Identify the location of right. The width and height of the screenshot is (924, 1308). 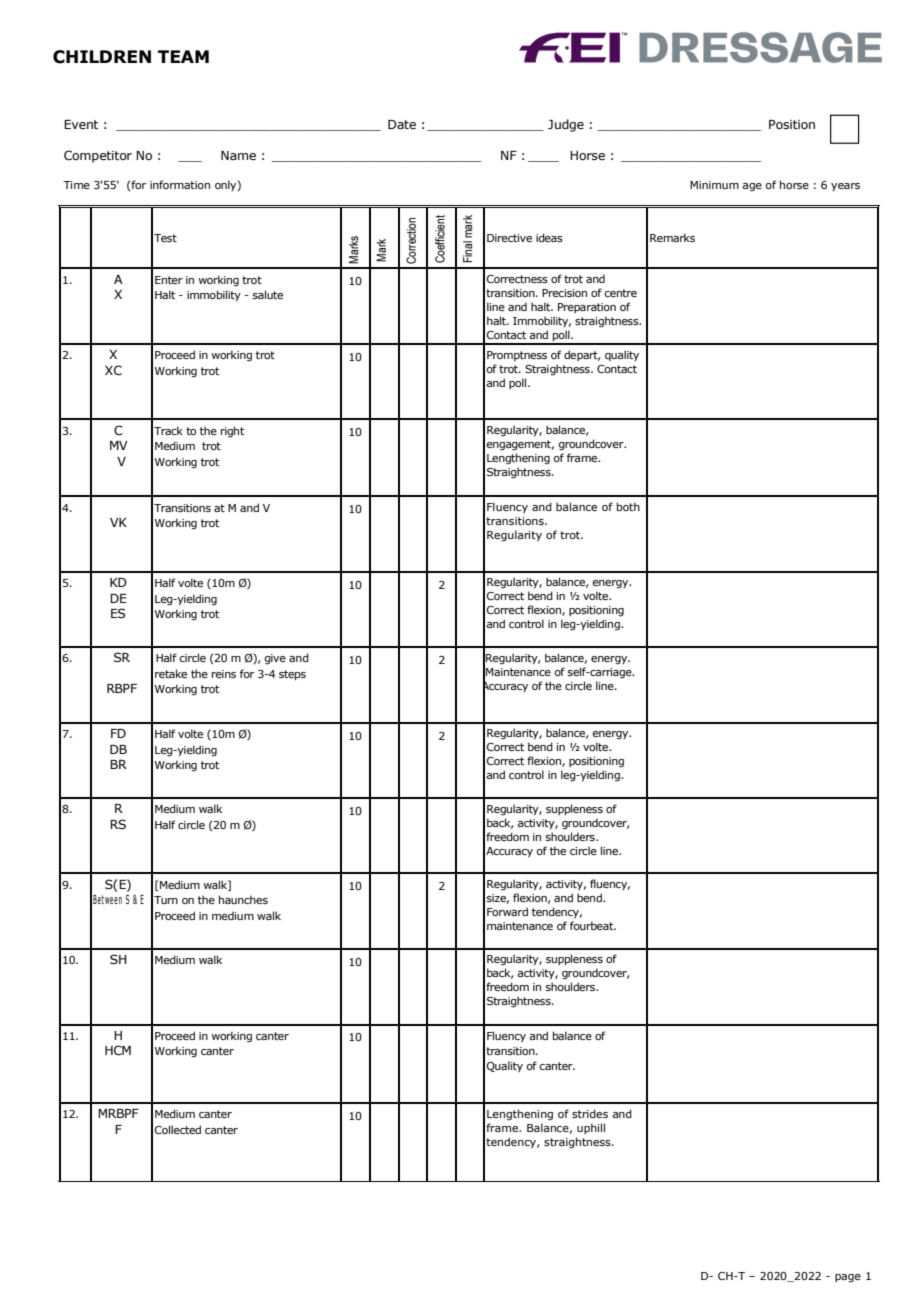
(232, 431).
